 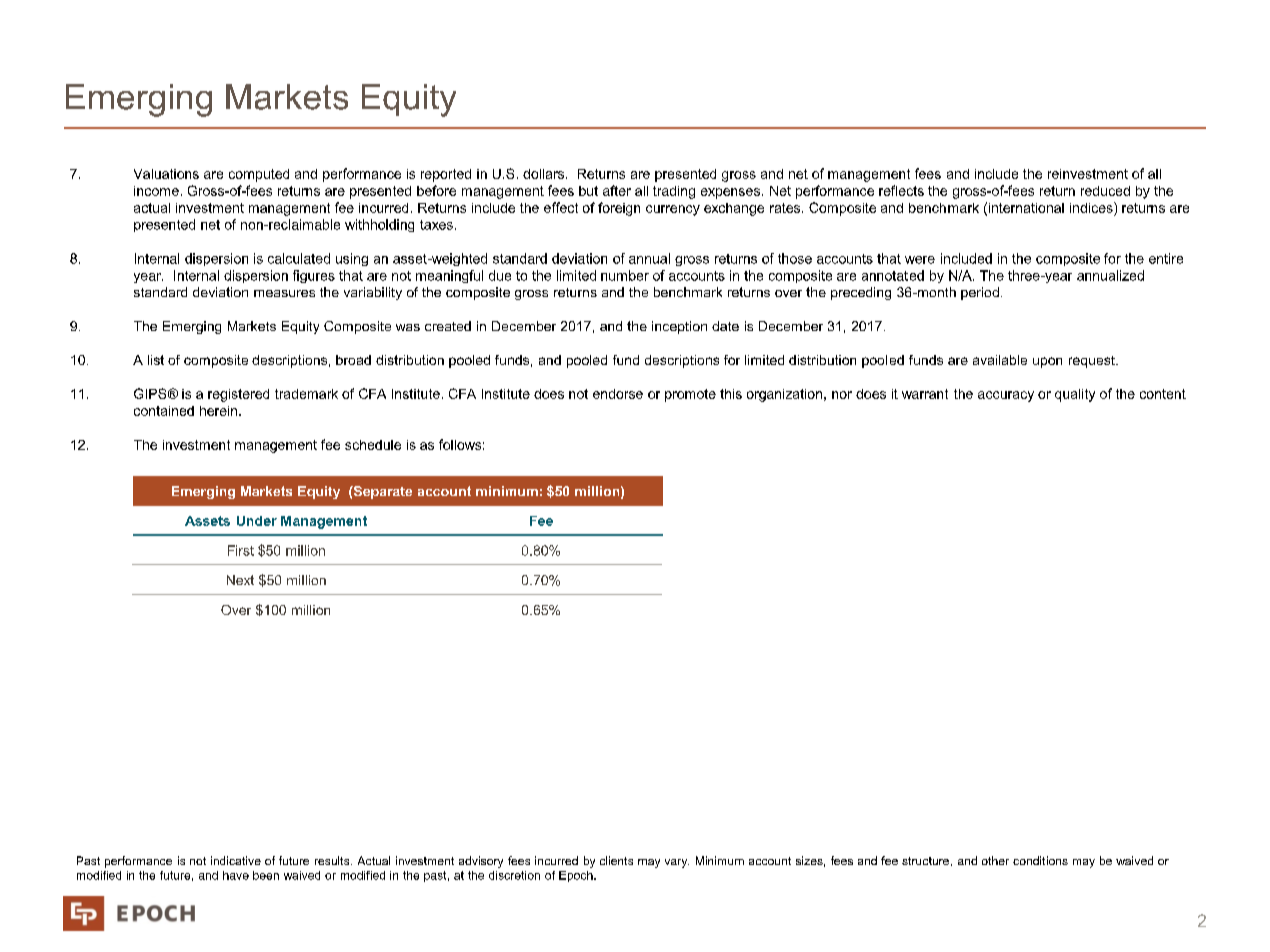 What do you see at coordinates (677, 863) in the page?
I see `vary` at bounding box center [677, 863].
